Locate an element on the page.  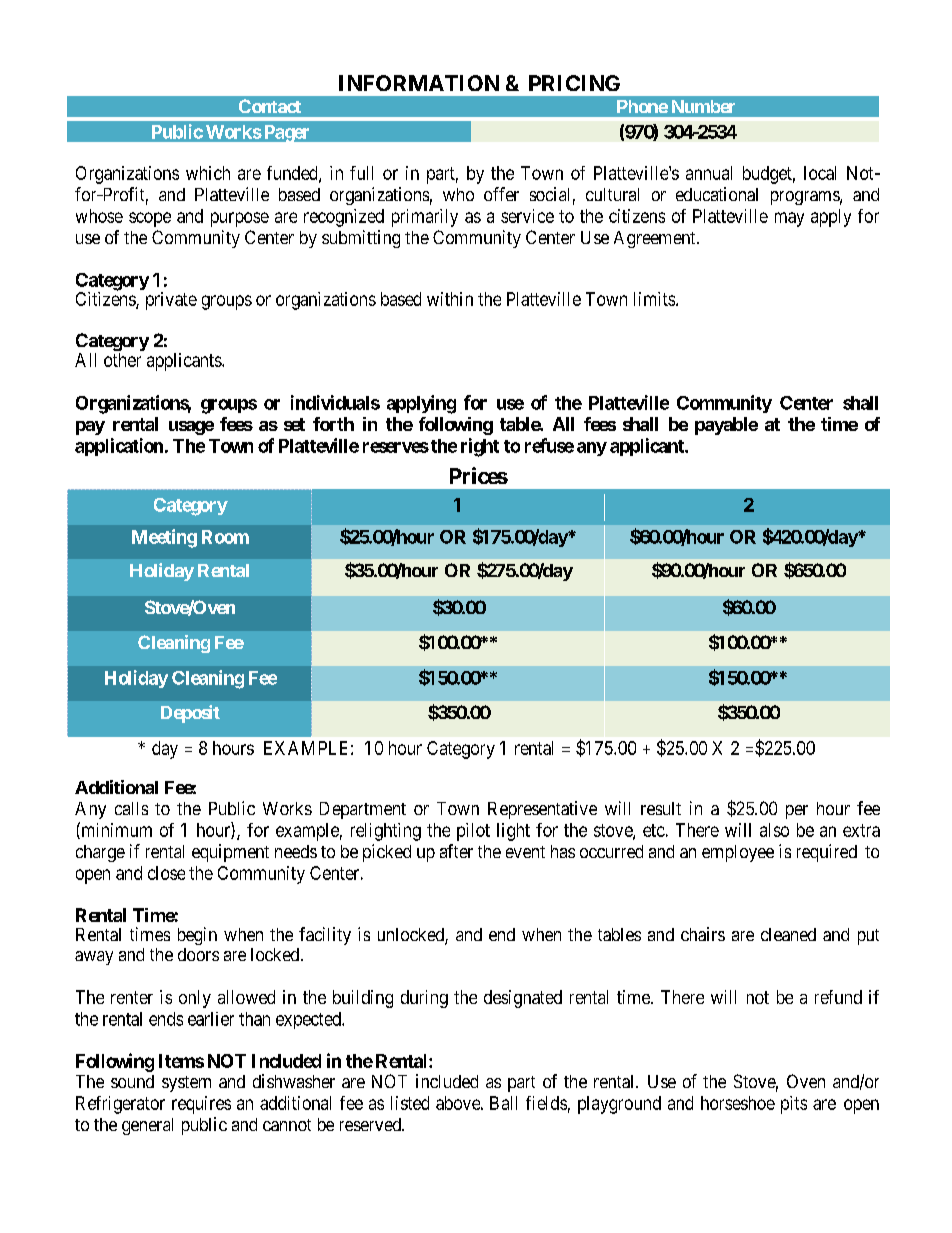
Number is located at coordinates (703, 106).
